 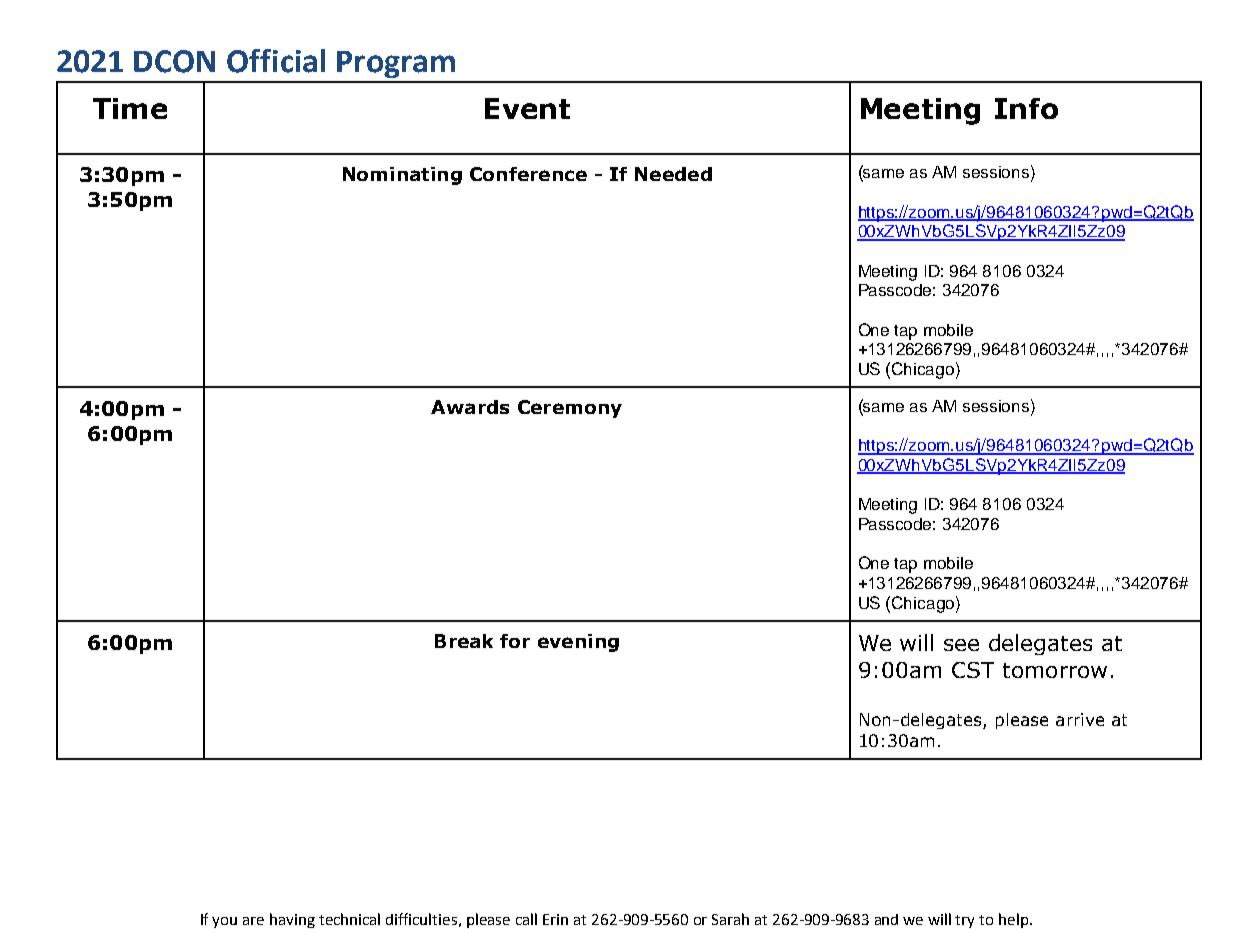 What do you see at coordinates (464, 641) in the screenshot?
I see `Break` at bounding box center [464, 641].
